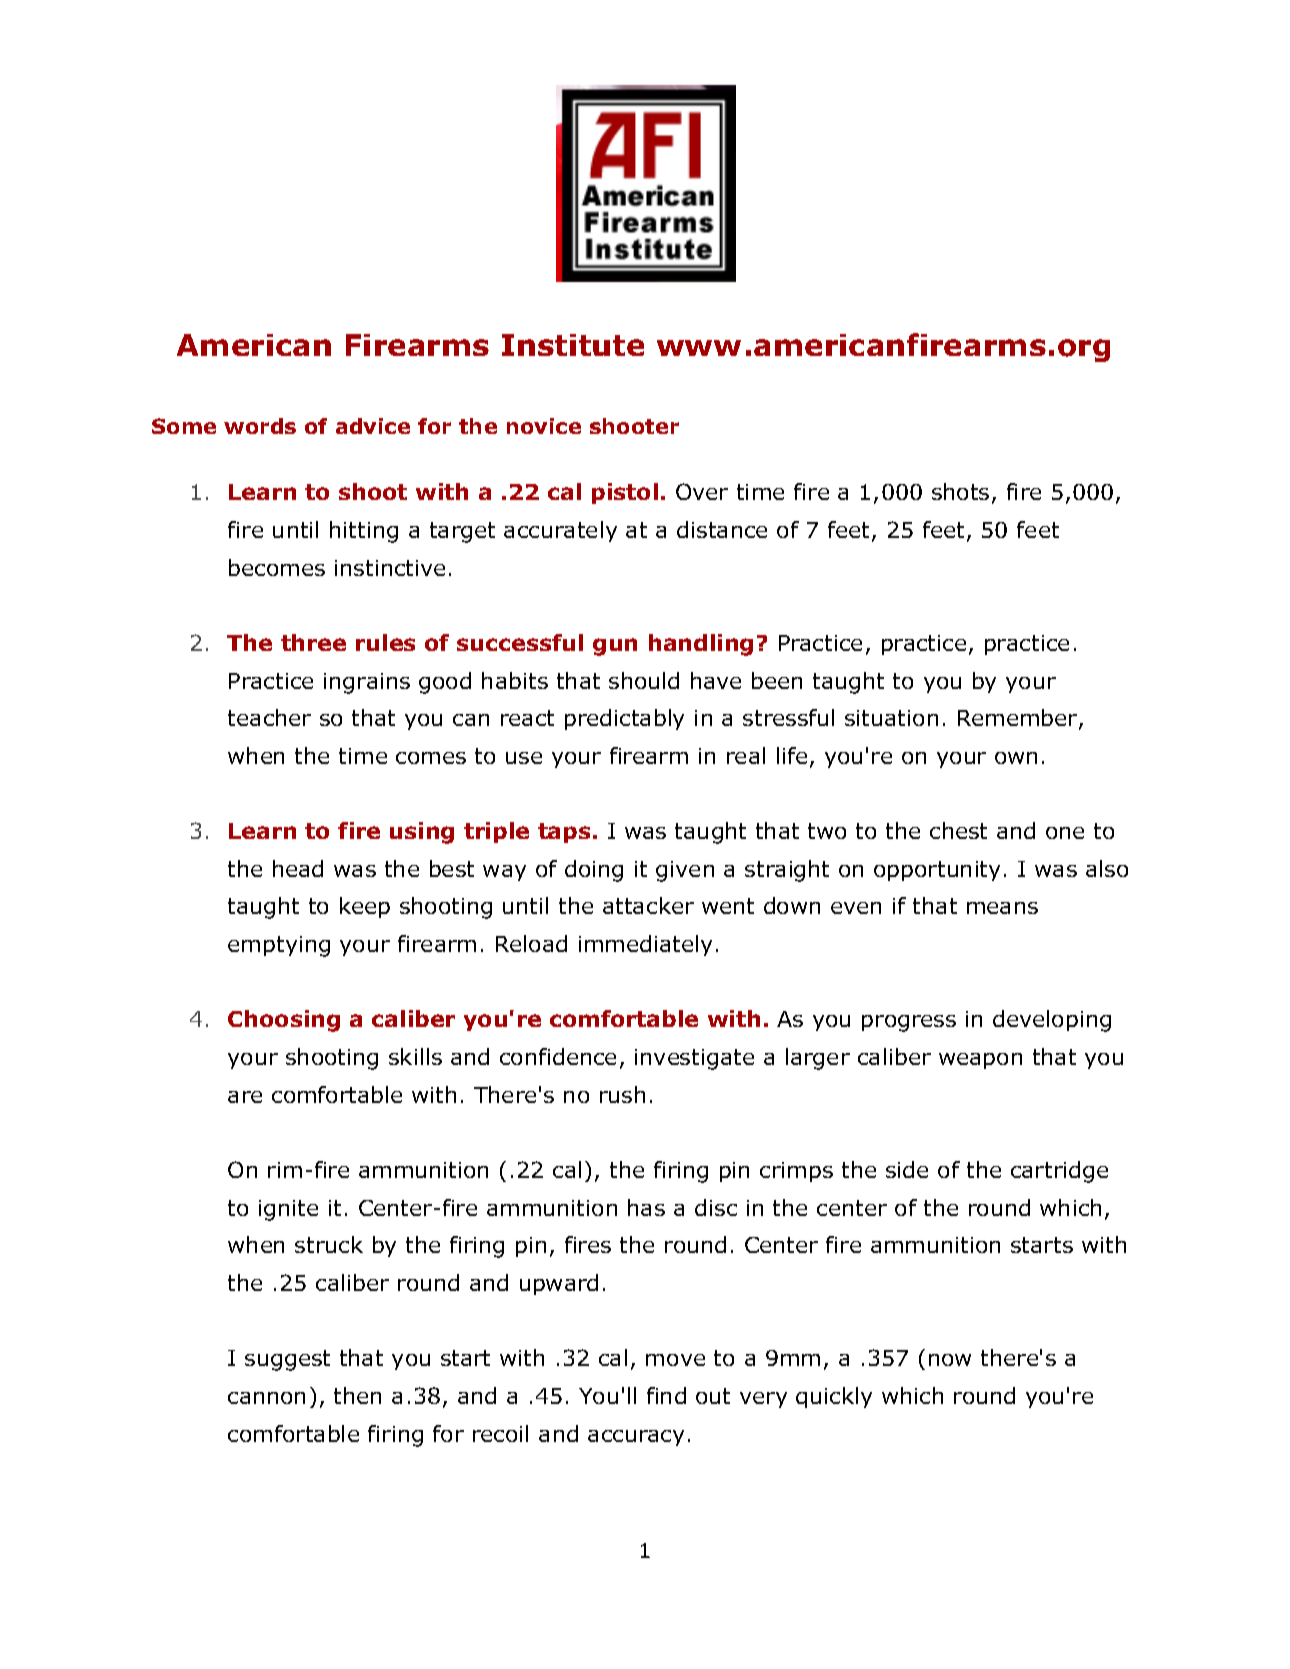 The width and height of the page is (1290, 1669). What do you see at coordinates (666, 1395) in the page?
I see `find` at bounding box center [666, 1395].
